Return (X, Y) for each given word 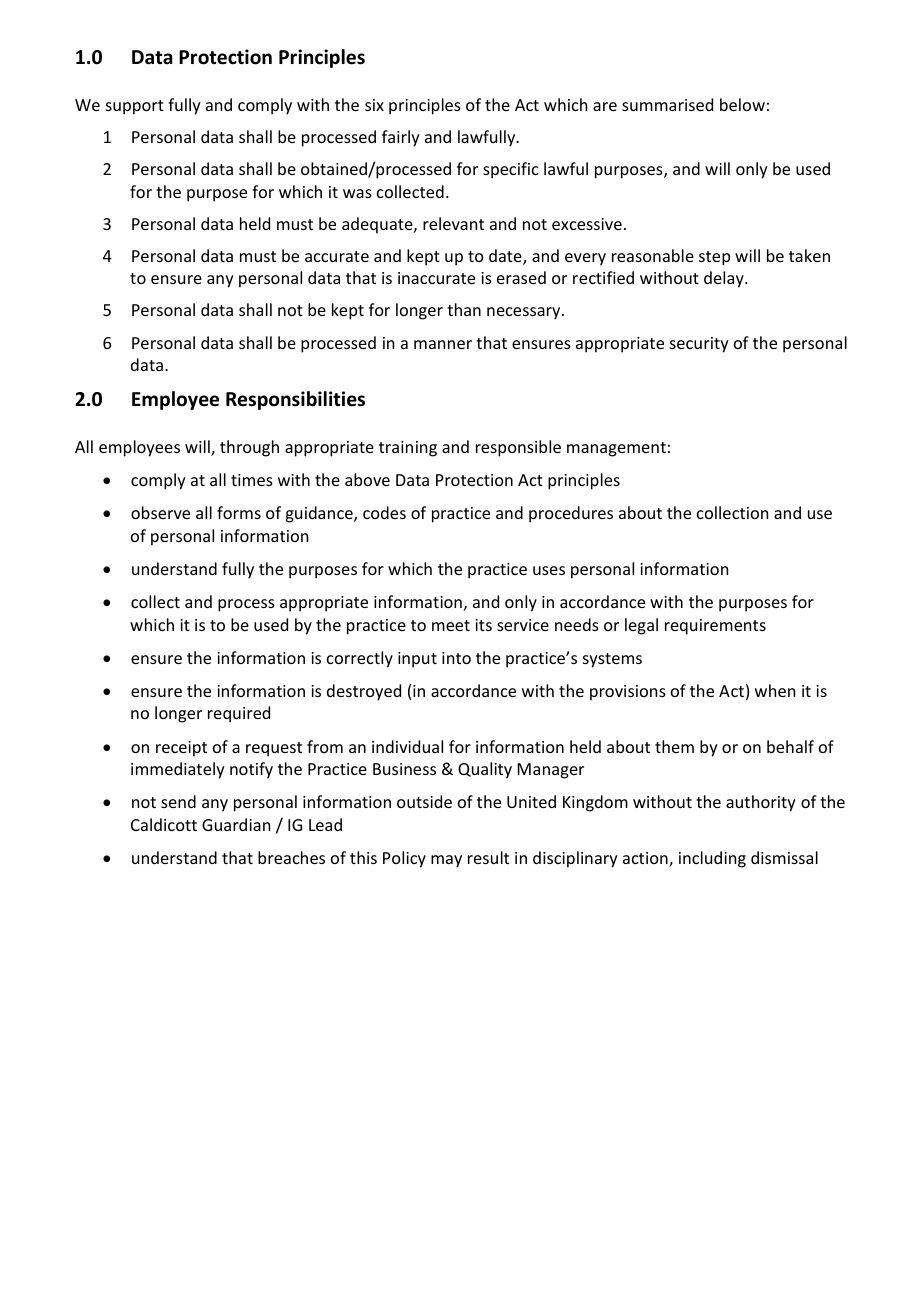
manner (443, 344)
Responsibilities (295, 400)
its (483, 625)
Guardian (236, 824)
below (742, 104)
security (699, 345)
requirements (715, 627)
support (135, 107)
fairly (401, 138)
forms (239, 512)
